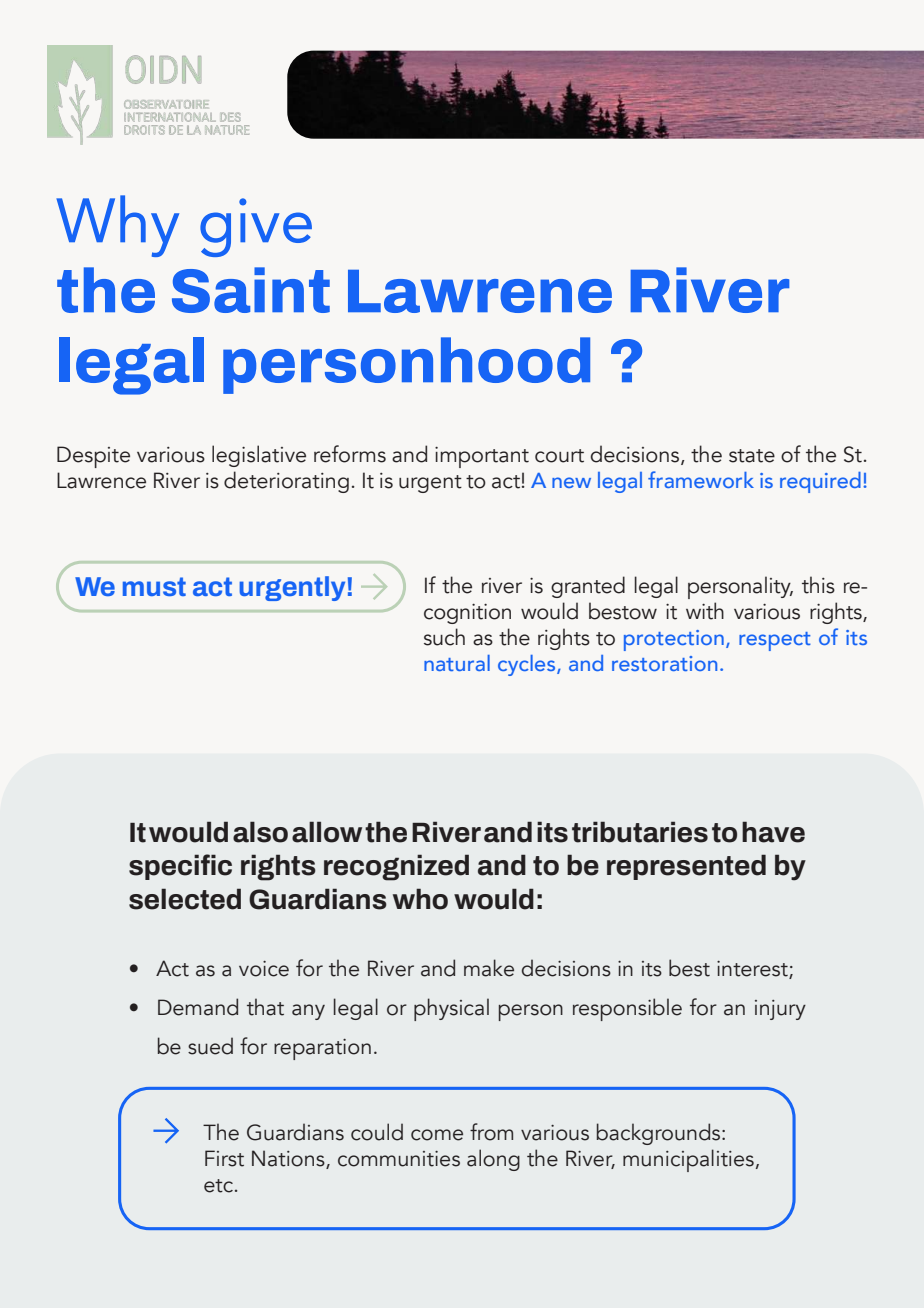 This screenshot has width=924, height=1308. Describe the element at coordinates (256, 227) in the screenshot. I see `give` at that location.
